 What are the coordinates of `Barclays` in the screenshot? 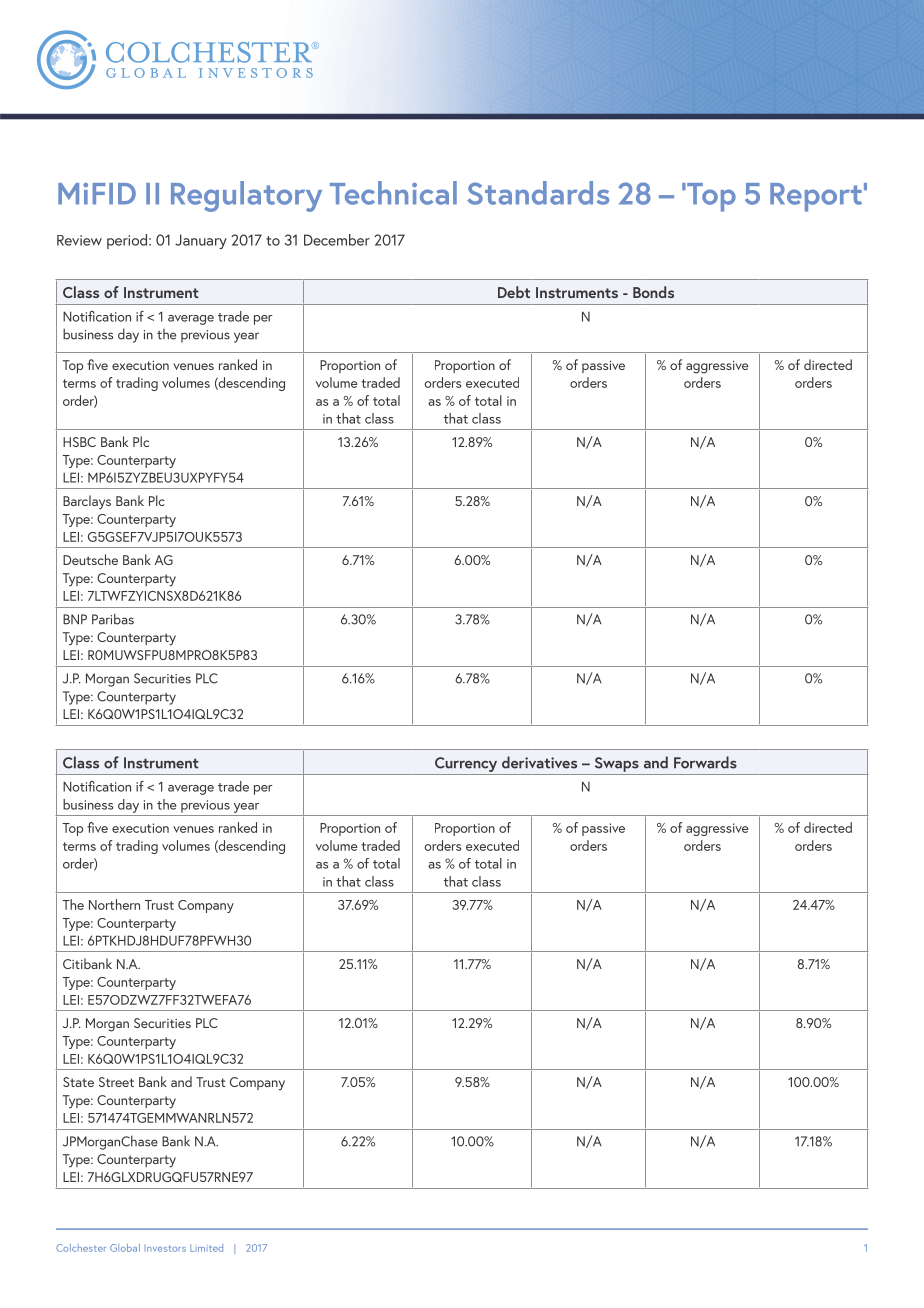 It's located at (87, 502).
